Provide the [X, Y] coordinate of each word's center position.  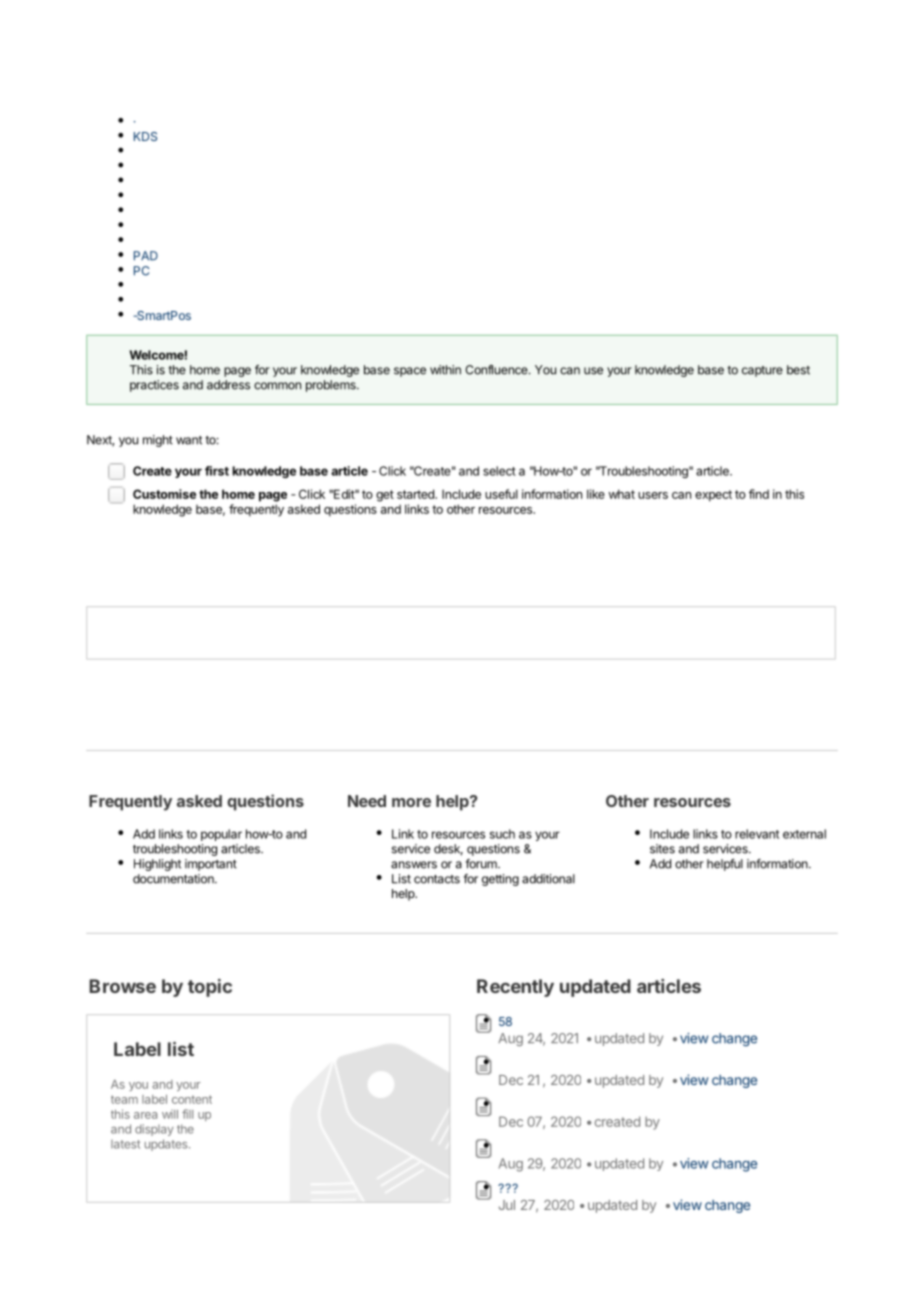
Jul [507, 1205]
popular [221, 835]
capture [762, 371]
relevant [757, 834]
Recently [515, 988]
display [154, 1130]
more [411, 802]
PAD [146, 256]
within [445, 370]
